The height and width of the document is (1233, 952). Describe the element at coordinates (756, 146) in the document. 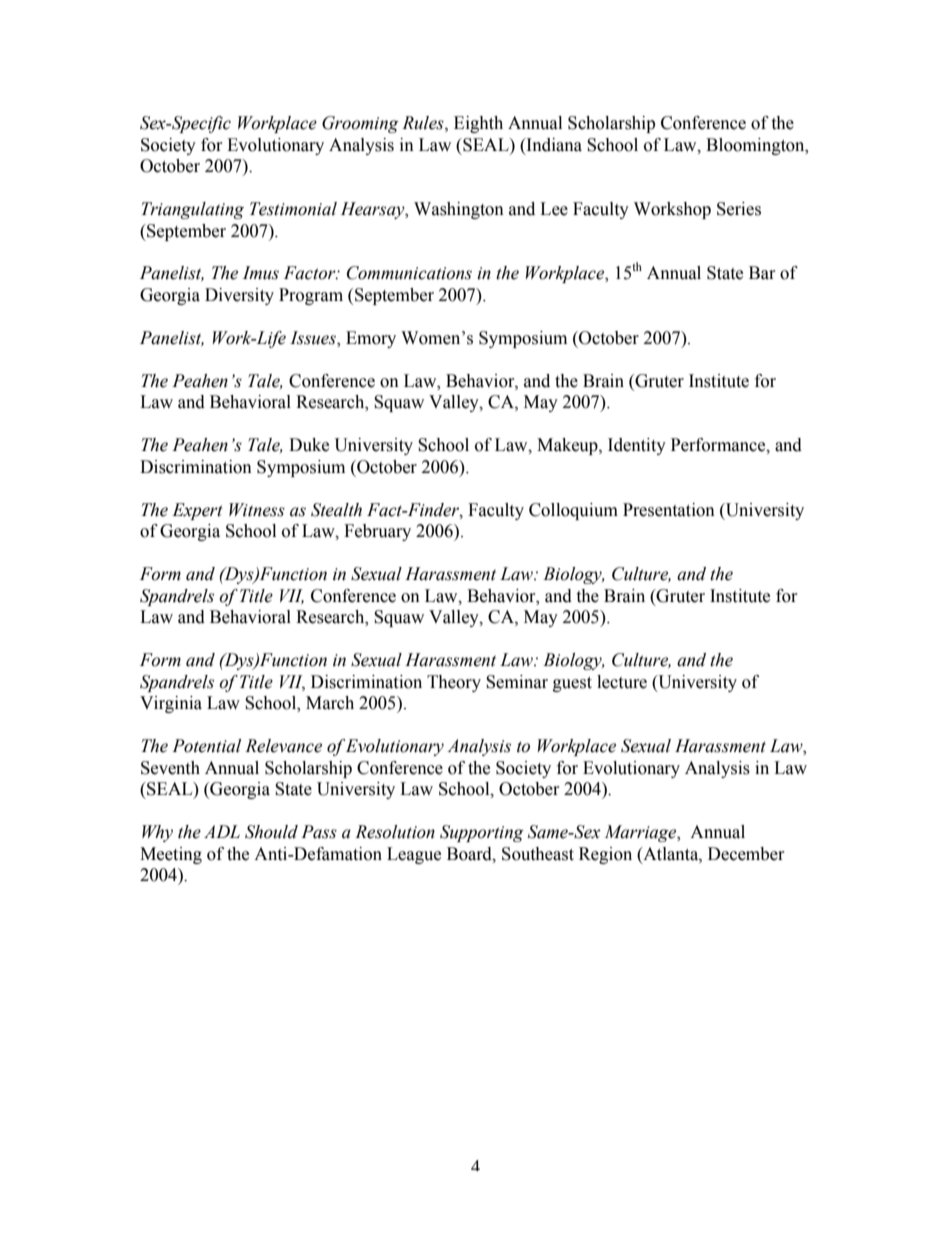

I see `Bloomington` at that location.
